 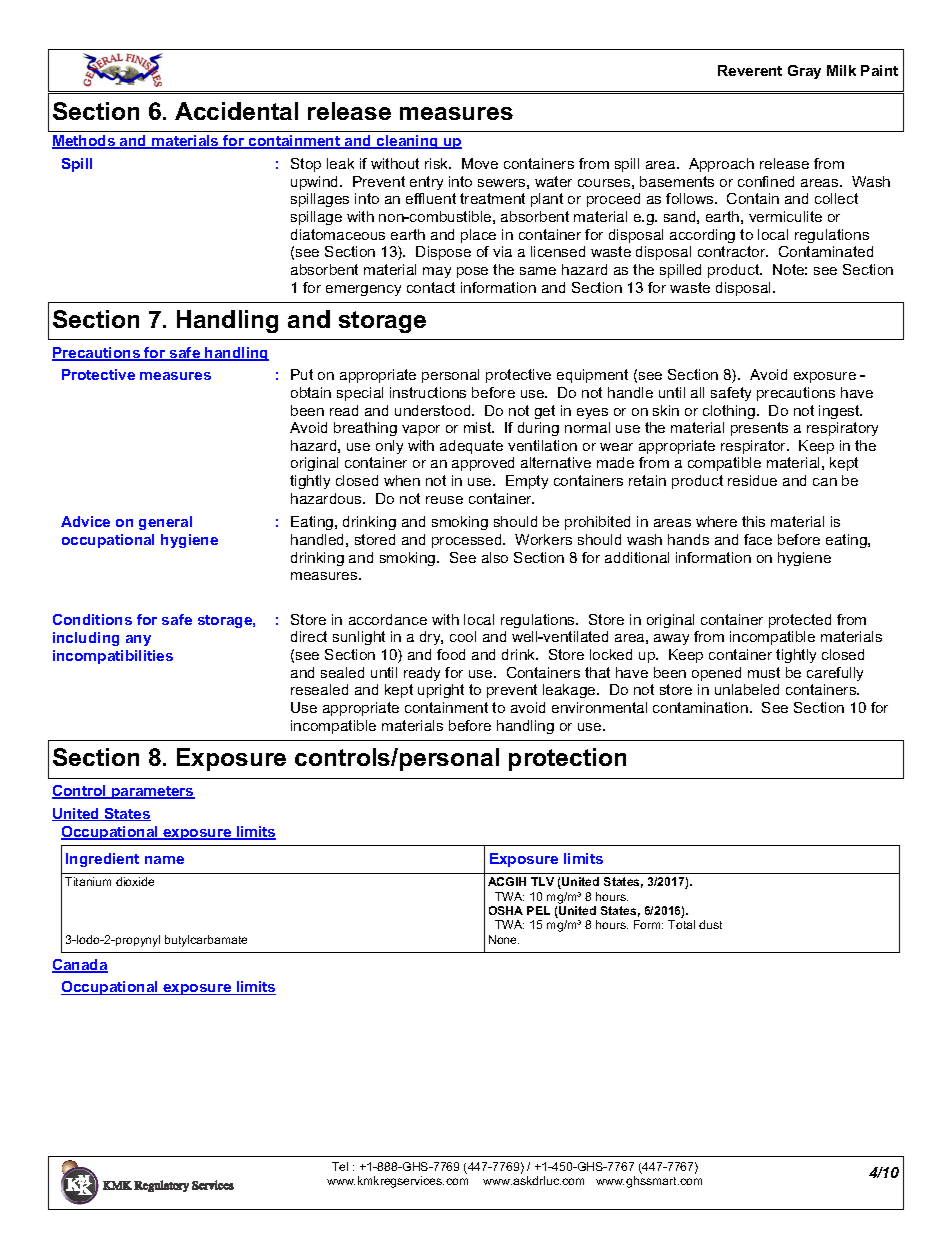 I want to click on Accidental, so click(x=236, y=111).
